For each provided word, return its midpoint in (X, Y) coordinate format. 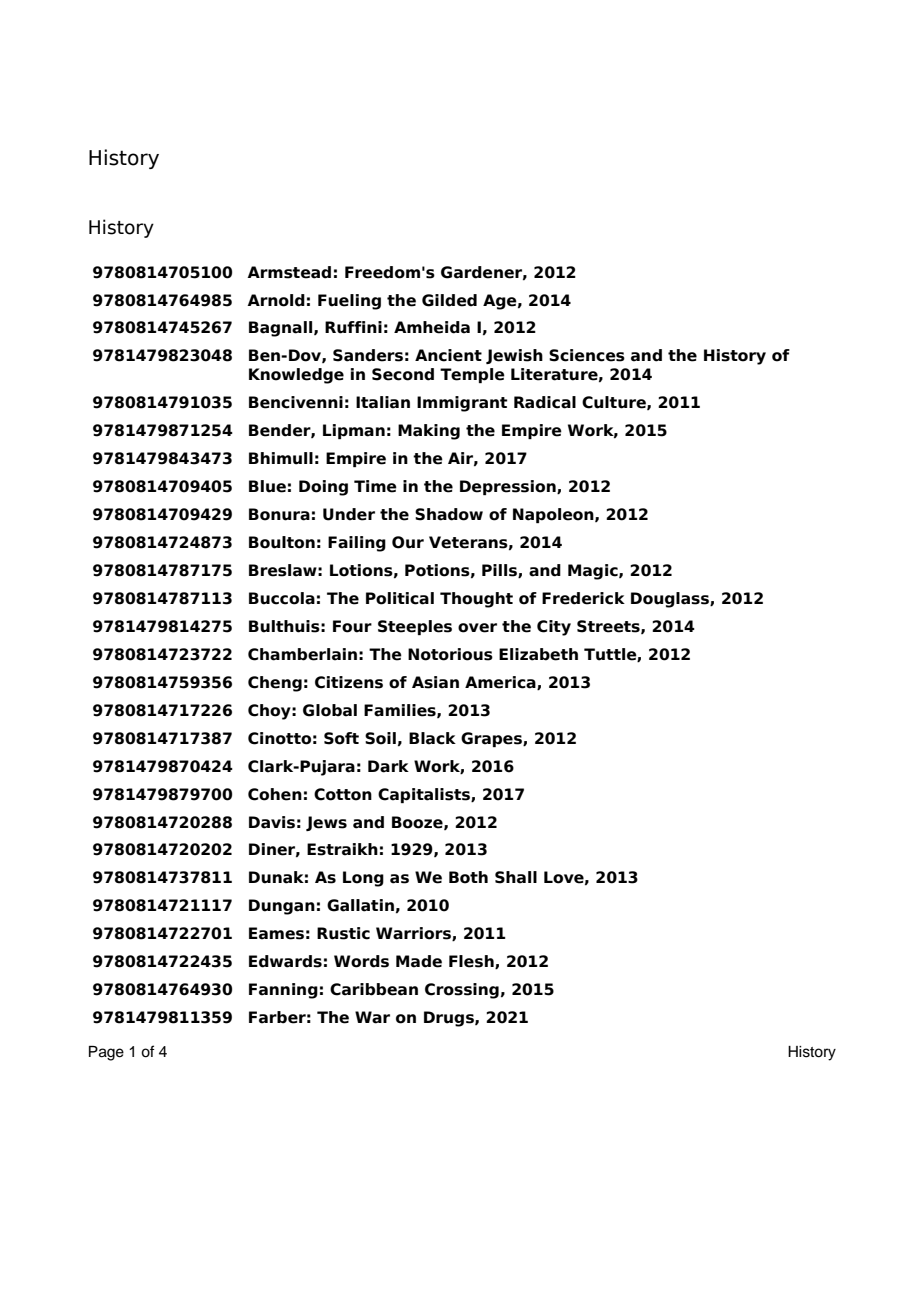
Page (106, 1053)
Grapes (492, 739)
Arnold (276, 300)
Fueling (349, 302)
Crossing (462, 991)
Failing (357, 544)
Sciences (587, 355)
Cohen (275, 794)
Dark (388, 766)
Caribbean (374, 989)
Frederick (583, 598)
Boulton (282, 542)
